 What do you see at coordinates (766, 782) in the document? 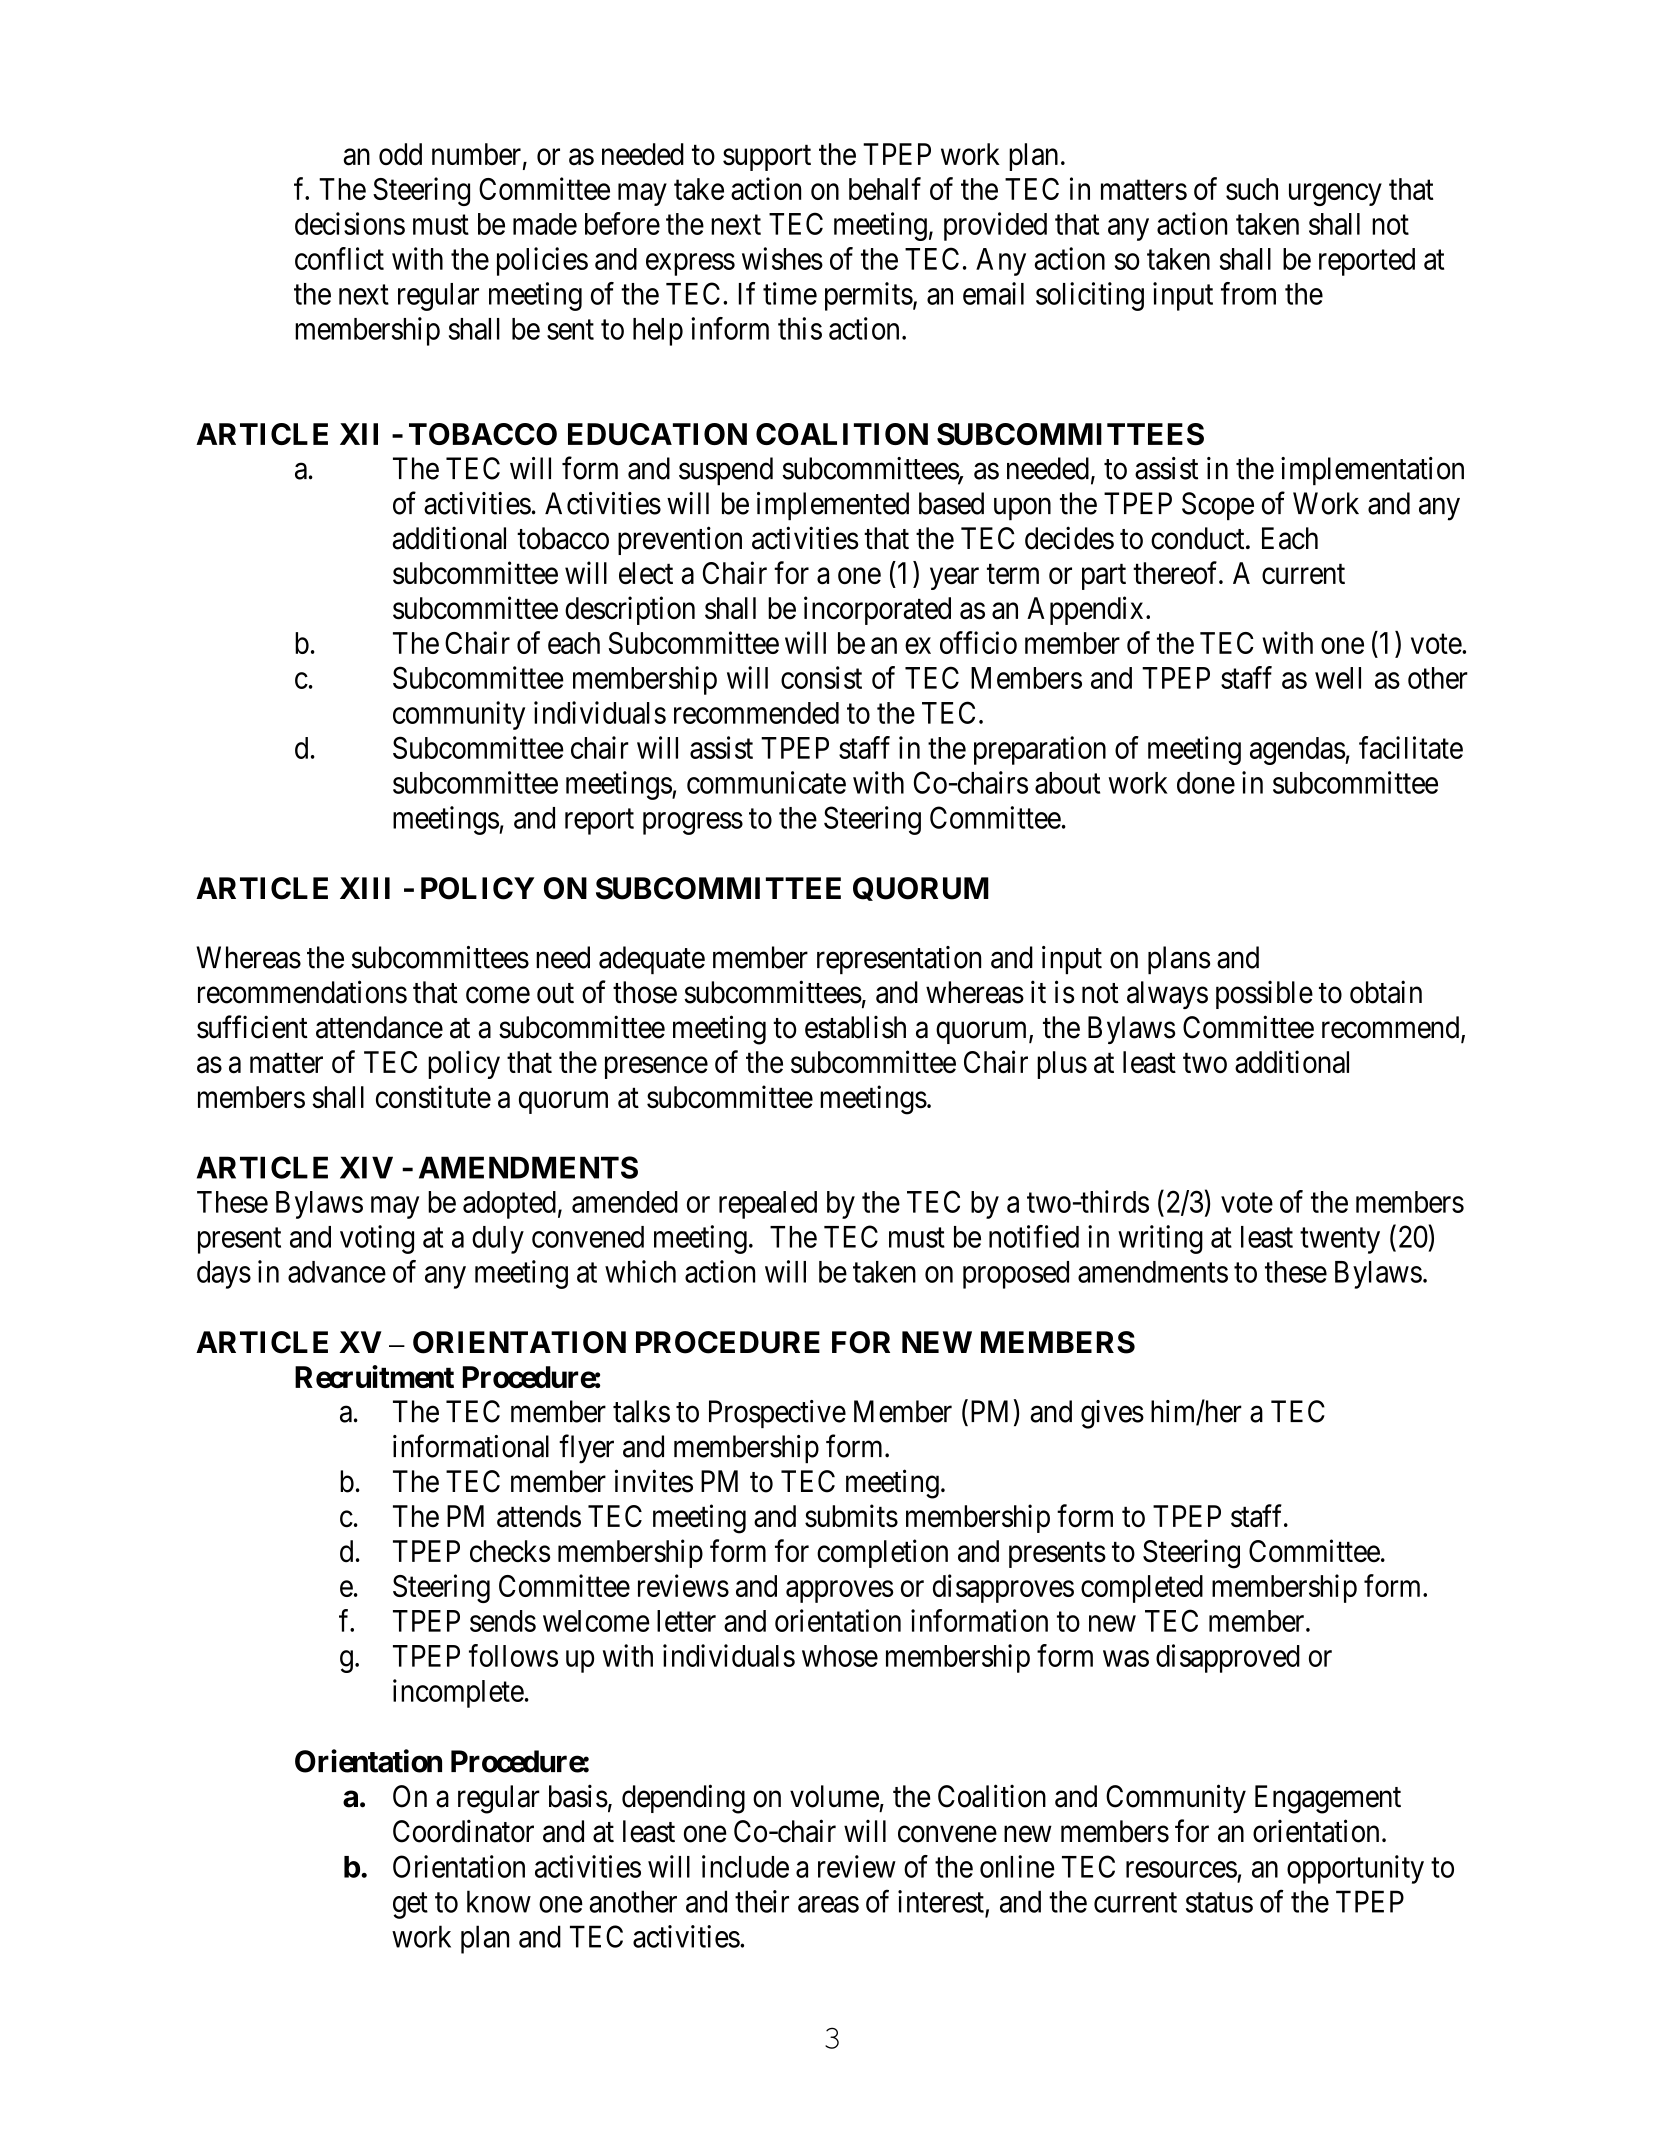
I see `communicate` at bounding box center [766, 782].
